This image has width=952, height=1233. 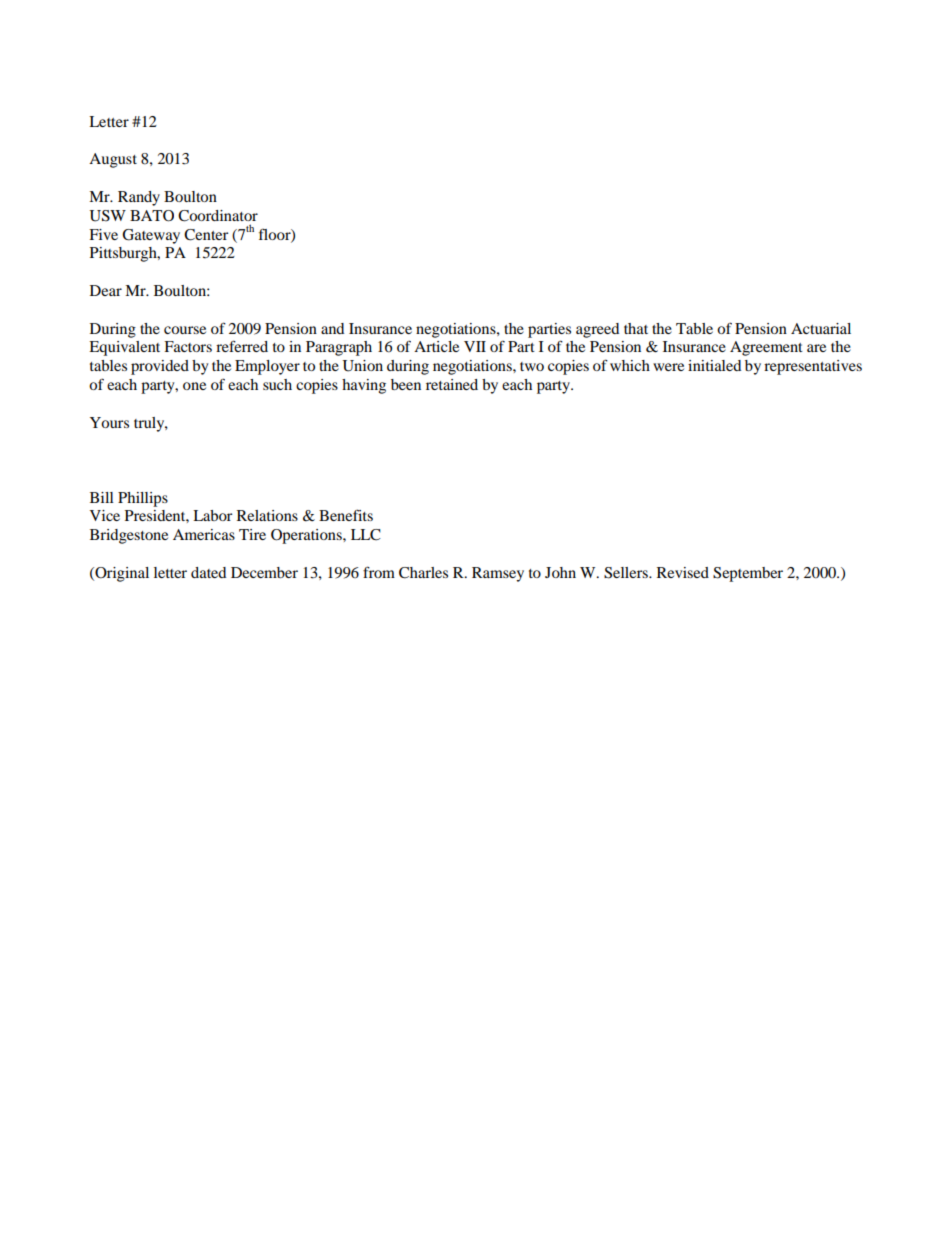 I want to click on Coordinator, so click(x=218, y=216).
